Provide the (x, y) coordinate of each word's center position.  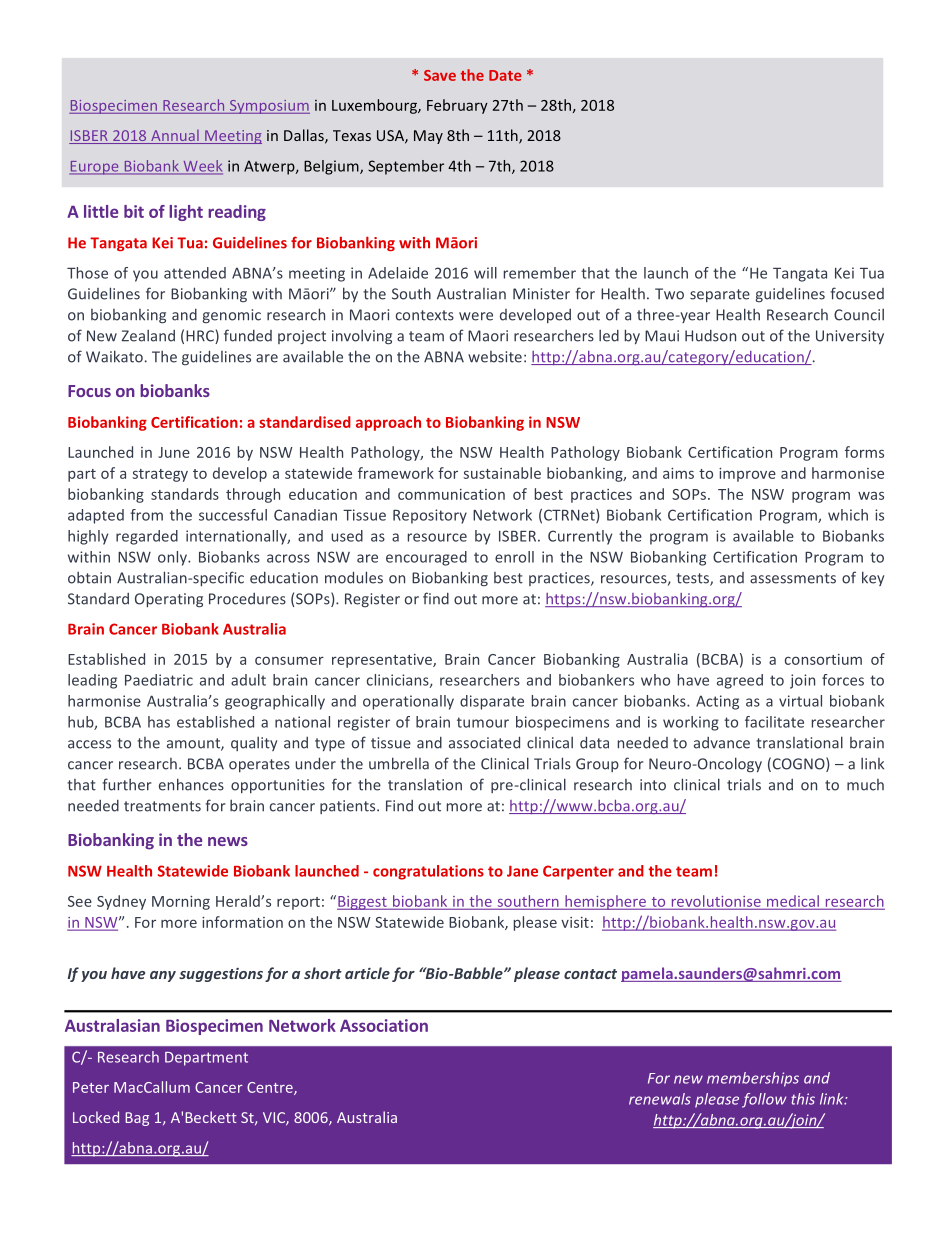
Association (384, 1025)
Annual (175, 137)
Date (505, 75)
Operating (169, 600)
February (457, 106)
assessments (793, 578)
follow (764, 1100)
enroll (514, 557)
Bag (137, 1119)
